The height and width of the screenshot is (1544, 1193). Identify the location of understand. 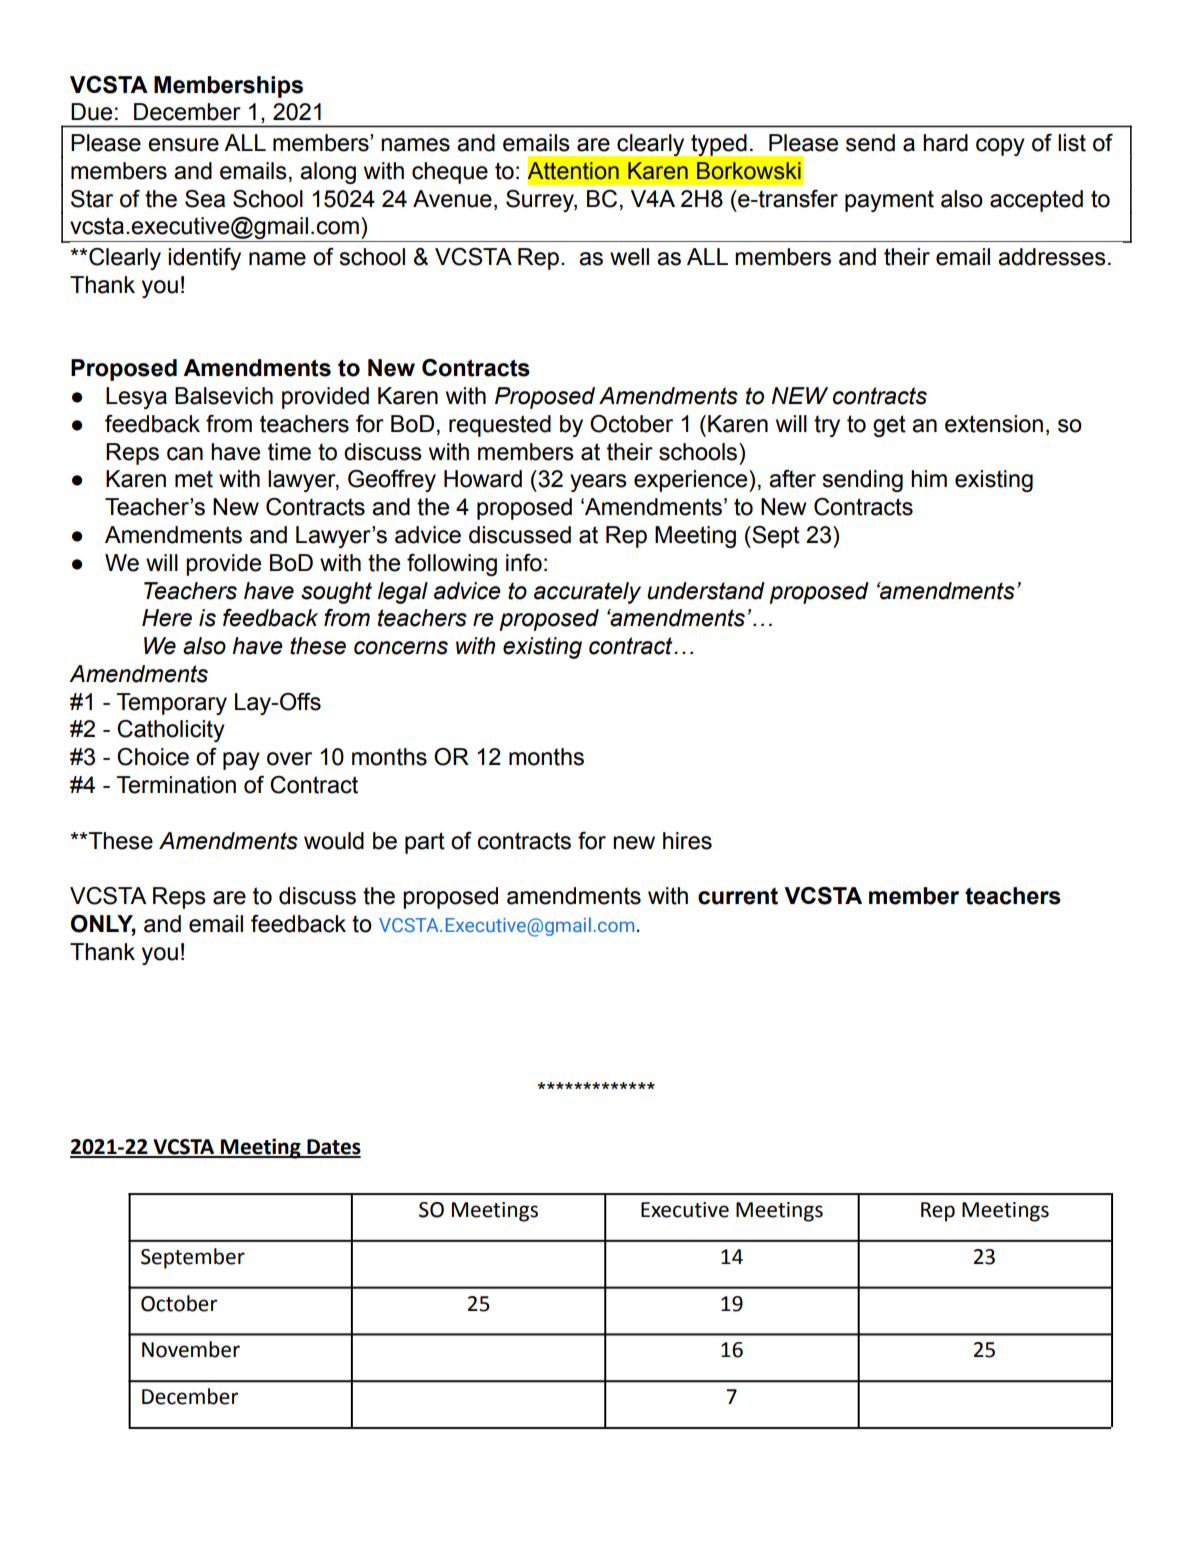
(706, 591).
